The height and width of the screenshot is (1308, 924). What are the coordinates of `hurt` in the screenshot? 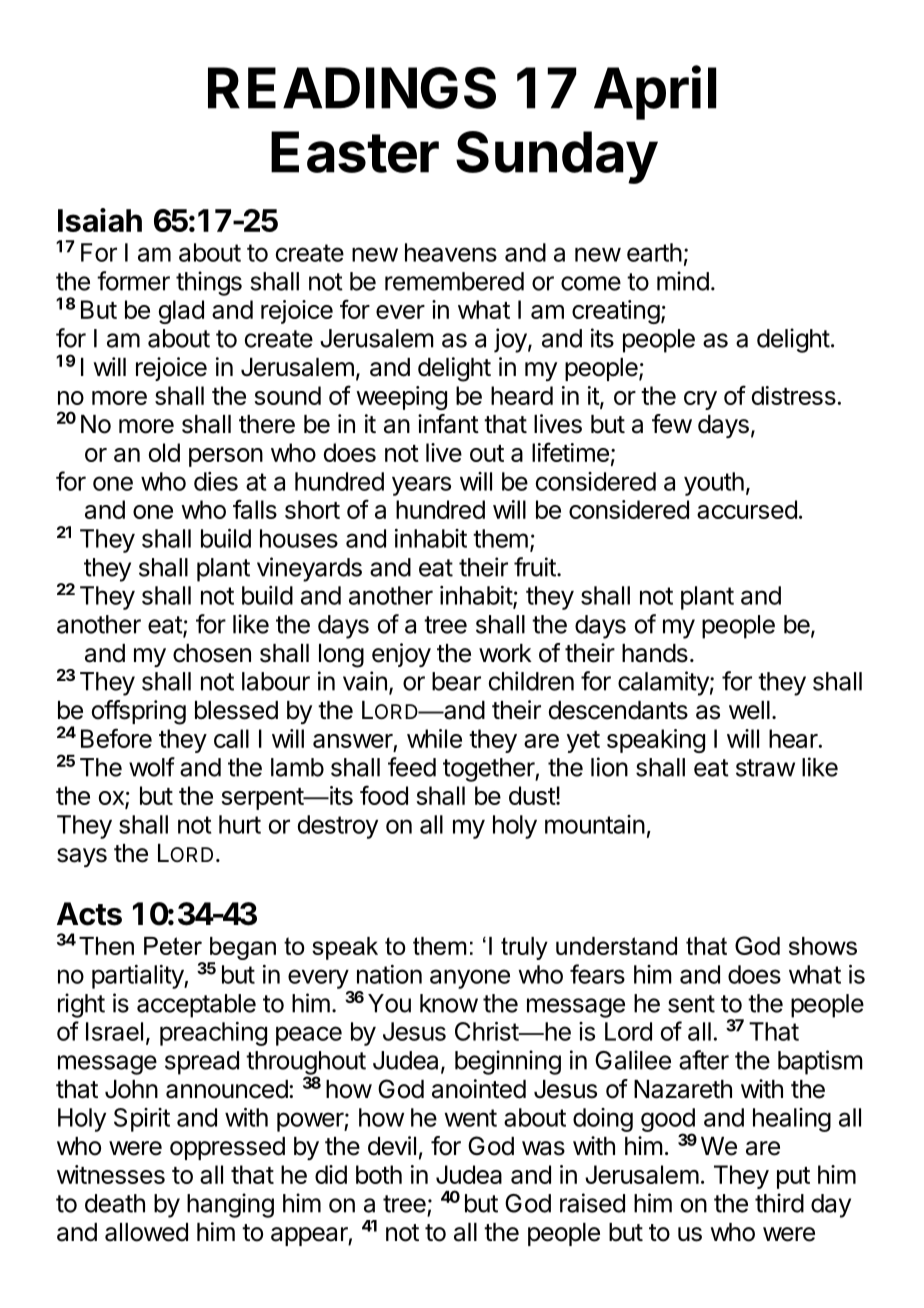 It's located at (240, 824).
